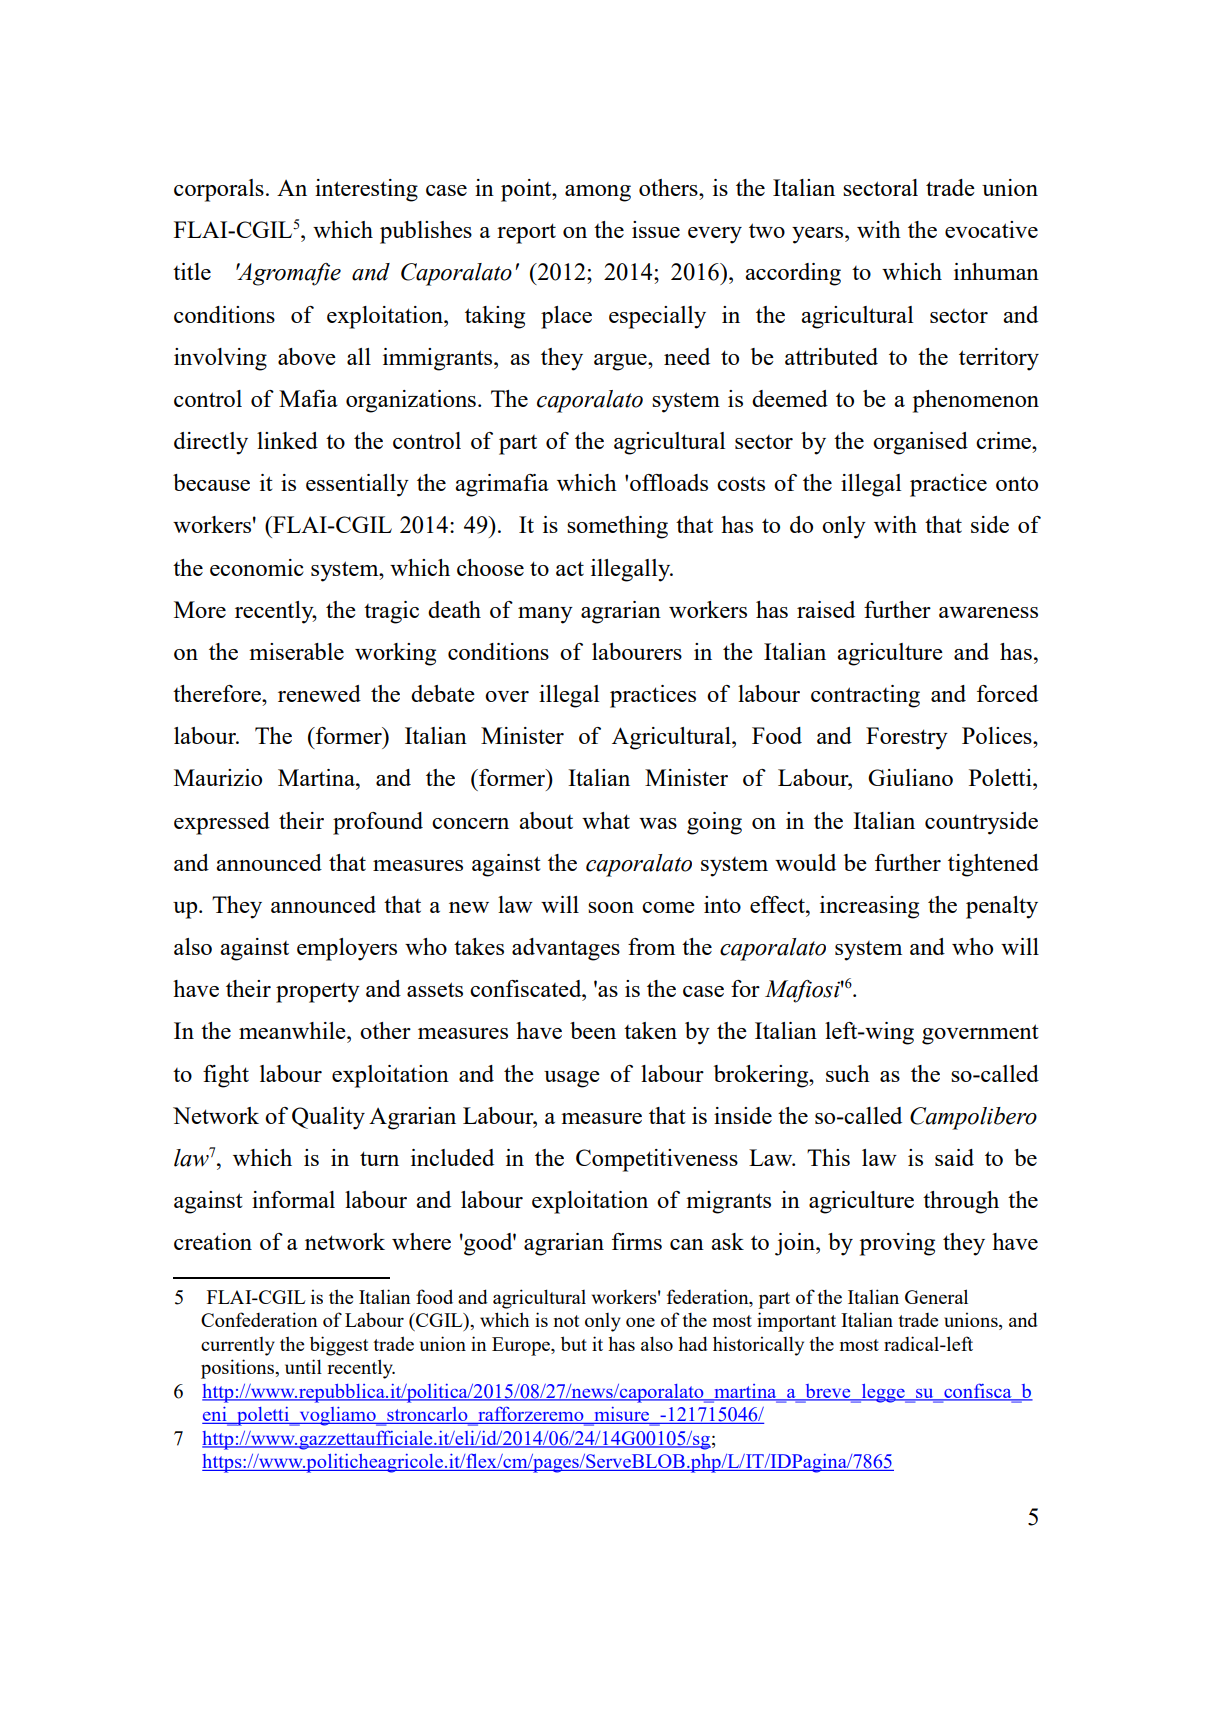 Image resolution: width=1212 pixels, height=1715 pixels. What do you see at coordinates (318, 993) in the screenshot?
I see `property` at bounding box center [318, 993].
